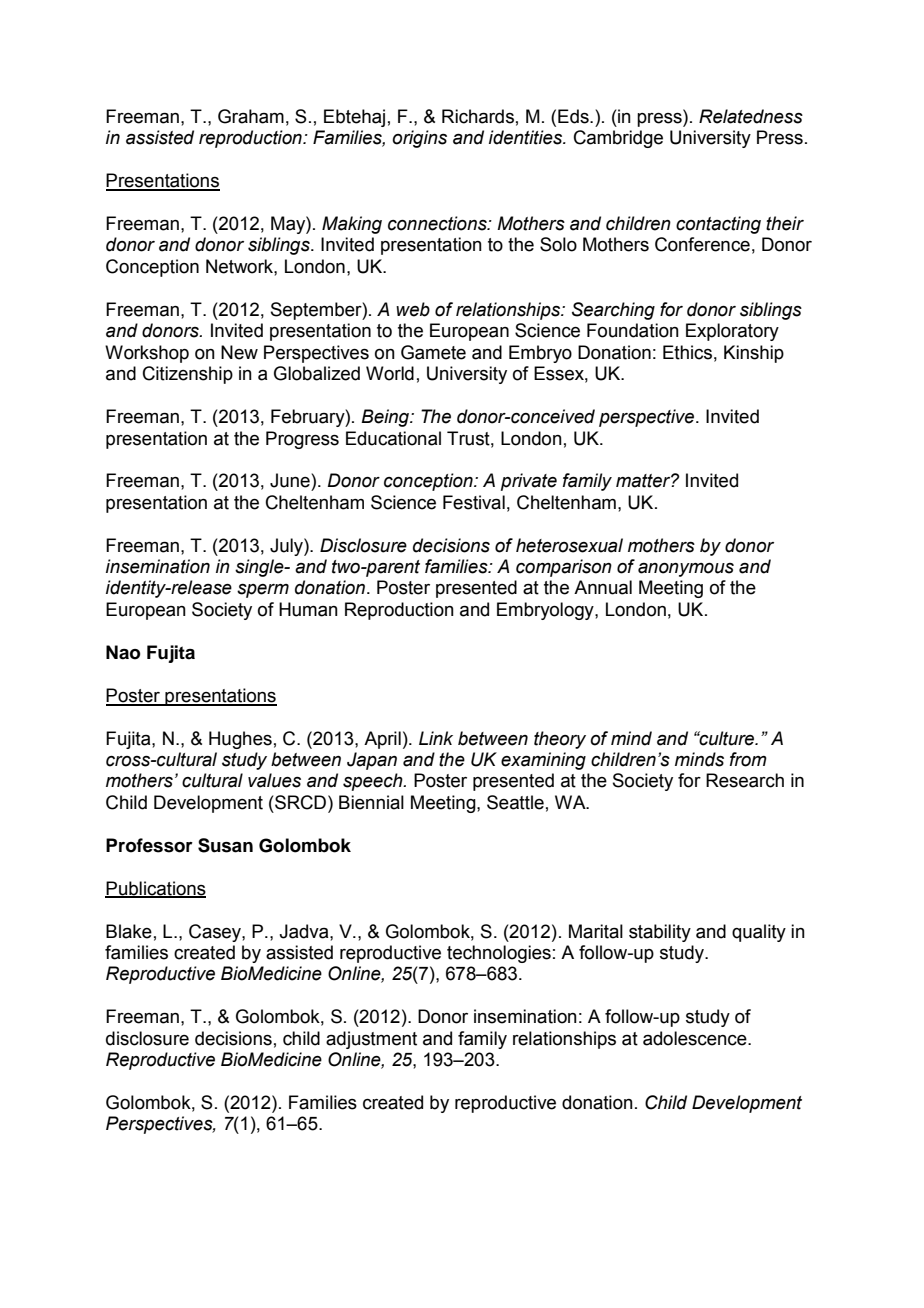 This screenshot has height=1308, width=924. Describe the element at coordinates (751, 116) in the screenshot. I see `Relatedness` at that location.
